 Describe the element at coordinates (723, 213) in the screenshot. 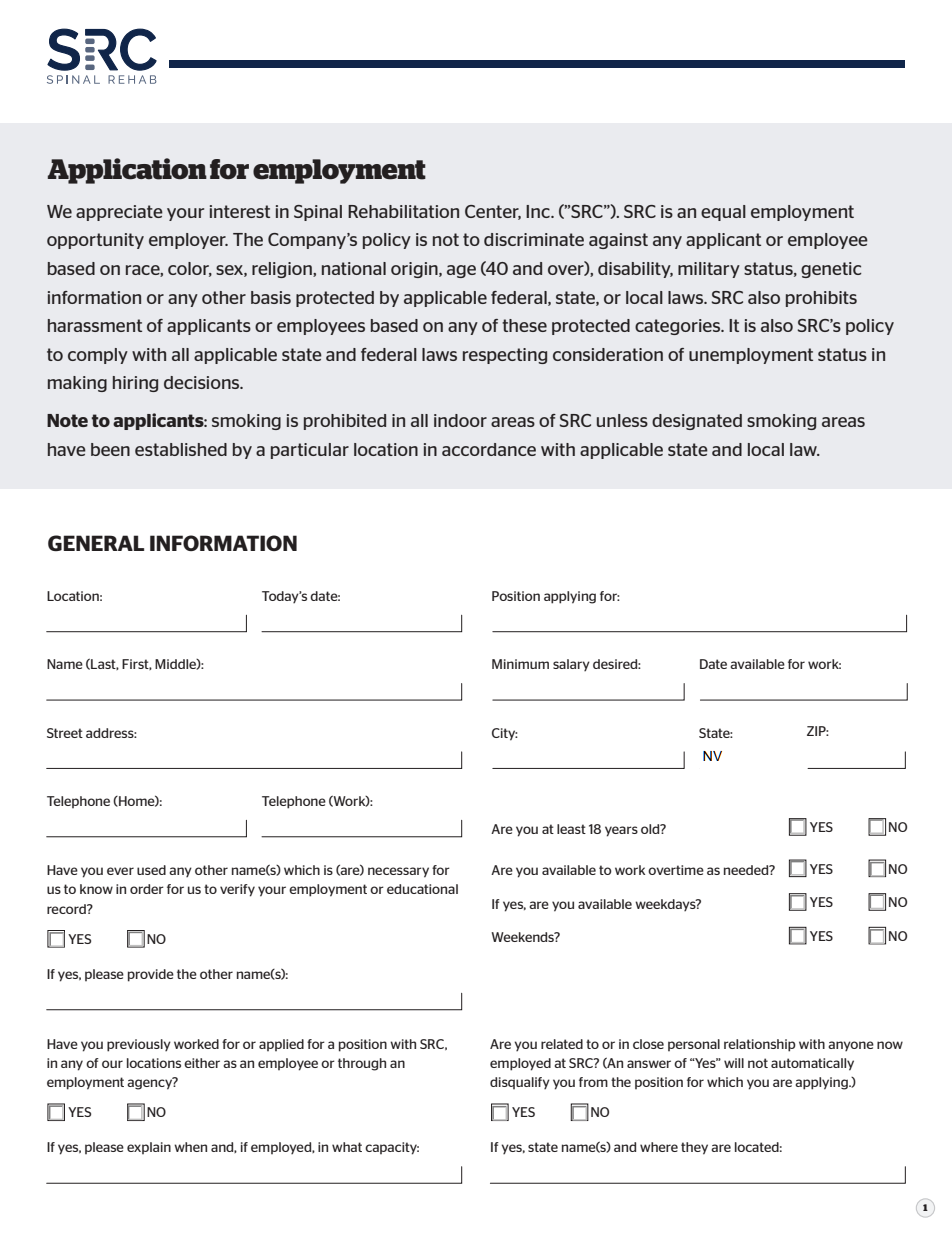

I see `equal` at that location.
